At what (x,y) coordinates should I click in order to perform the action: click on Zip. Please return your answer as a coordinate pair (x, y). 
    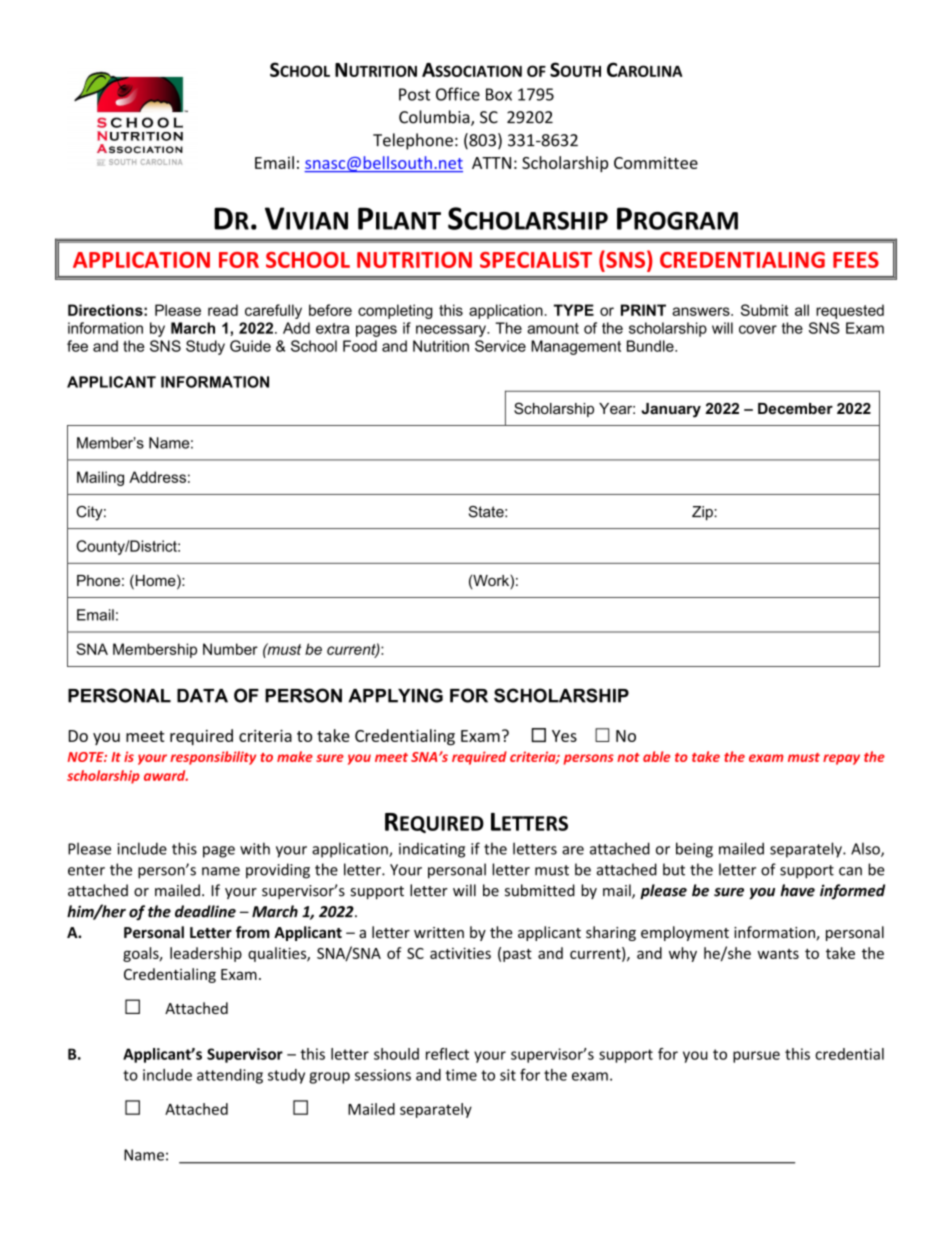
    Looking at the image, I should click on (703, 513).
